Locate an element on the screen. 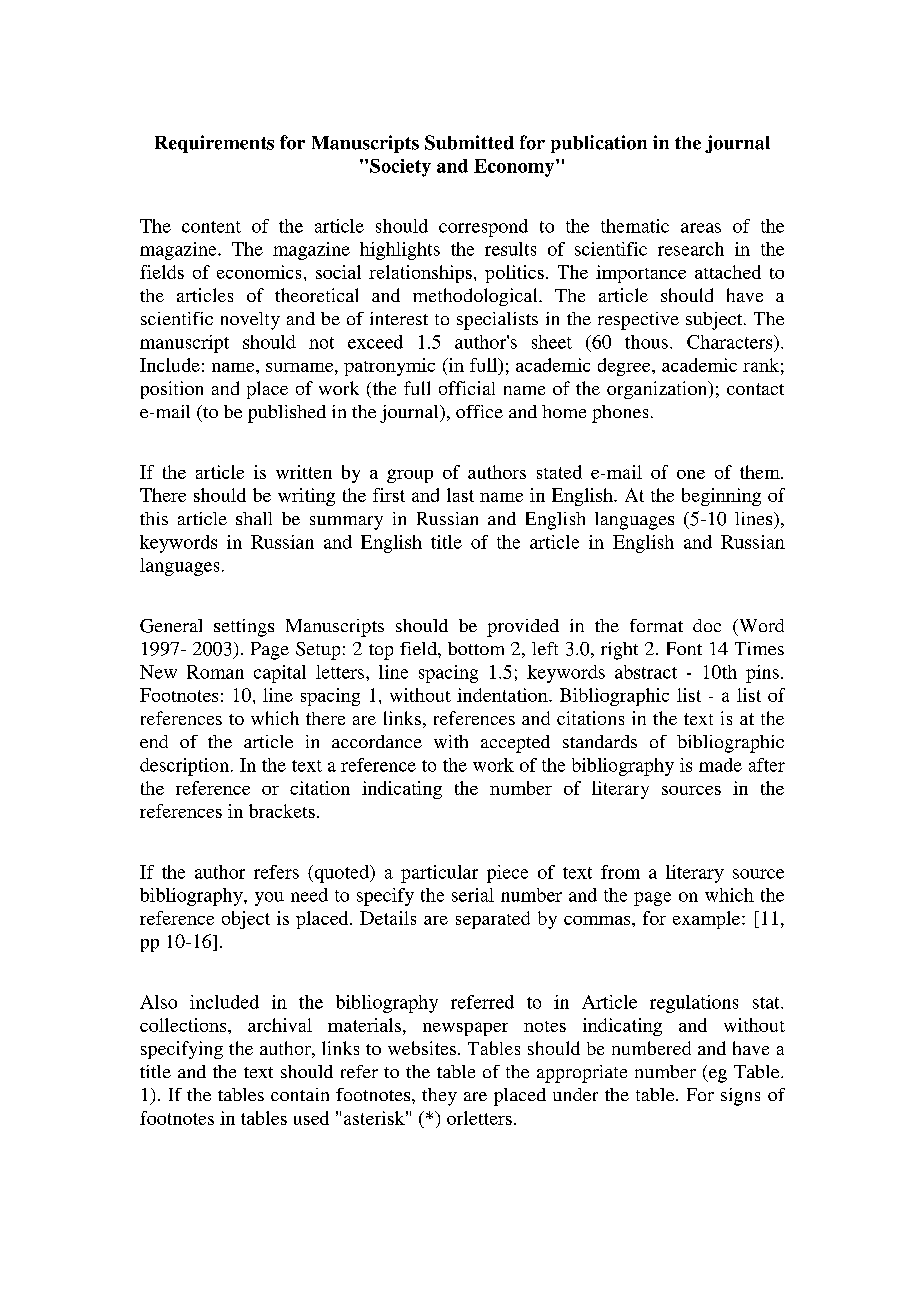 Image resolution: width=924 pixels, height=1308 pixels. they is located at coordinates (439, 1097).
